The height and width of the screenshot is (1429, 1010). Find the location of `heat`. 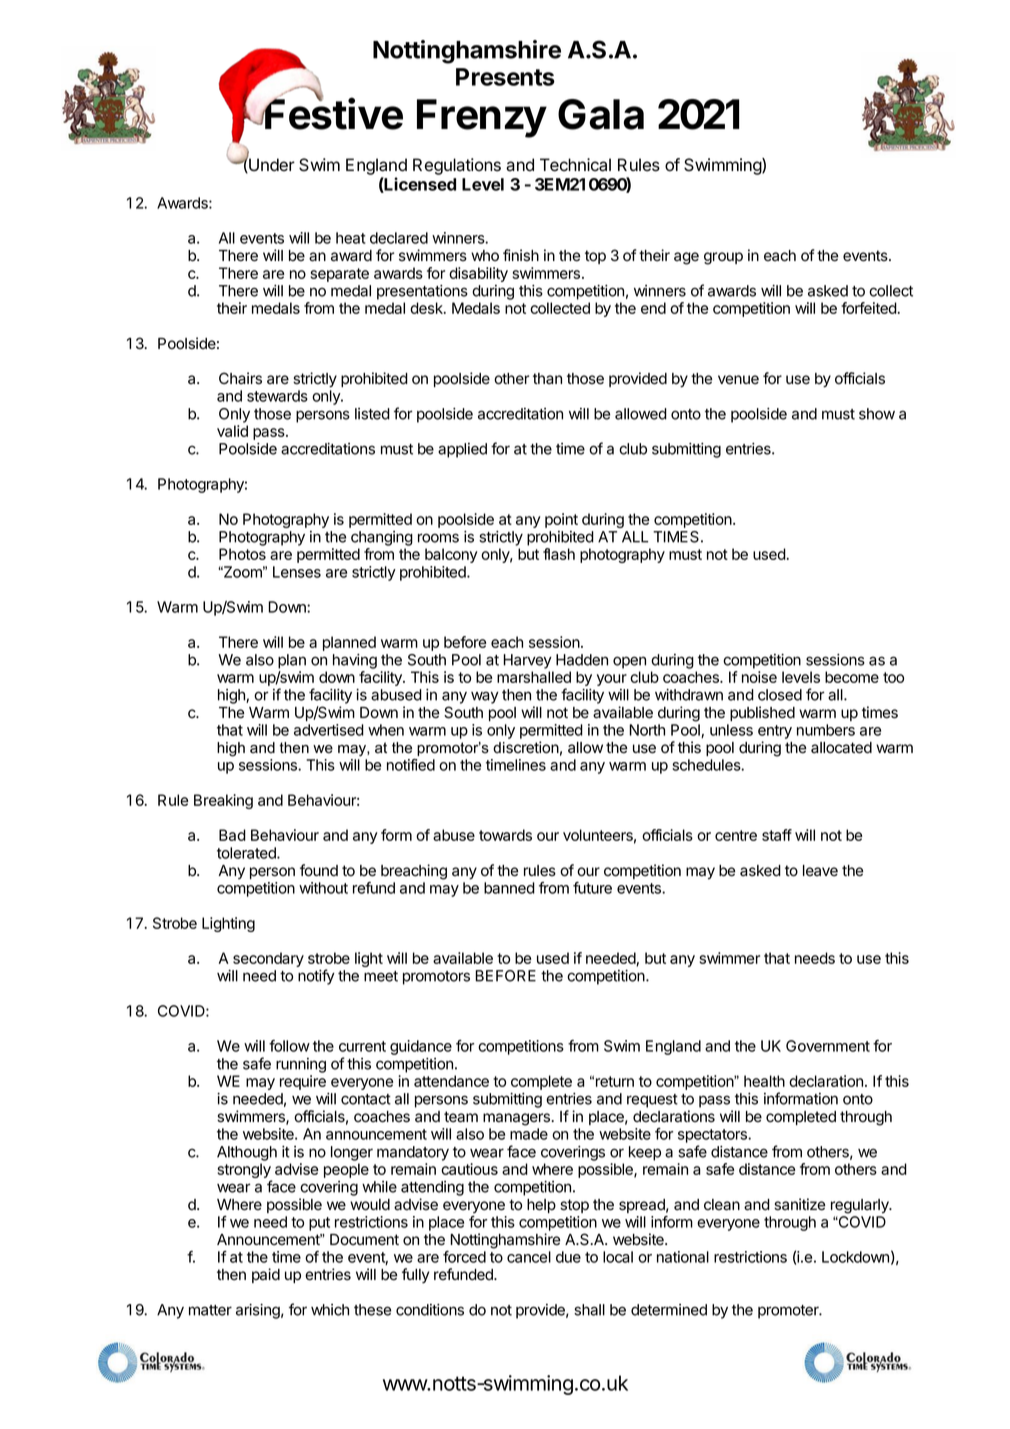

heat is located at coordinates (351, 238).
